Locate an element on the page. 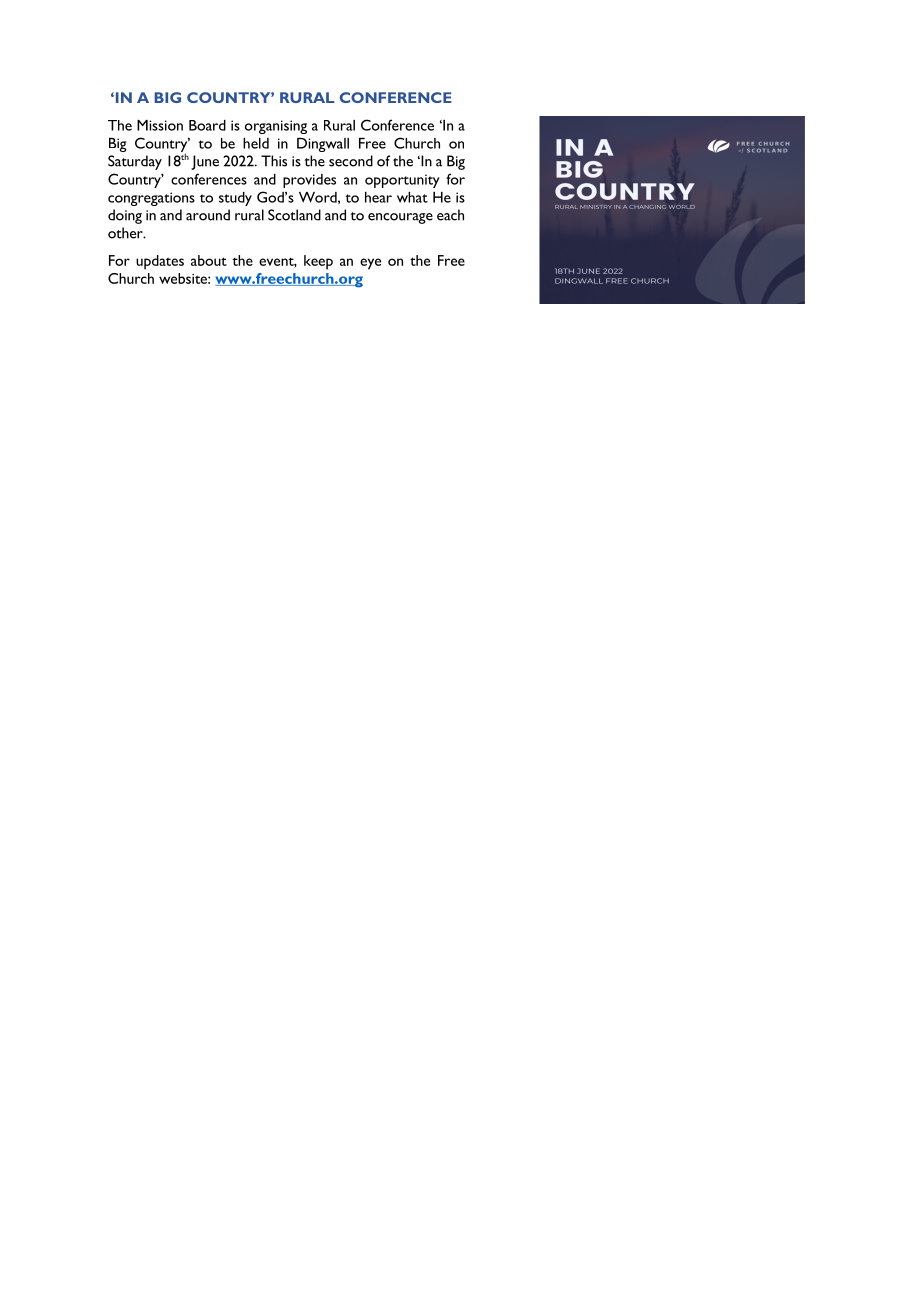 Image resolution: width=924 pixels, height=1308 pixels. second is located at coordinates (351, 161).
